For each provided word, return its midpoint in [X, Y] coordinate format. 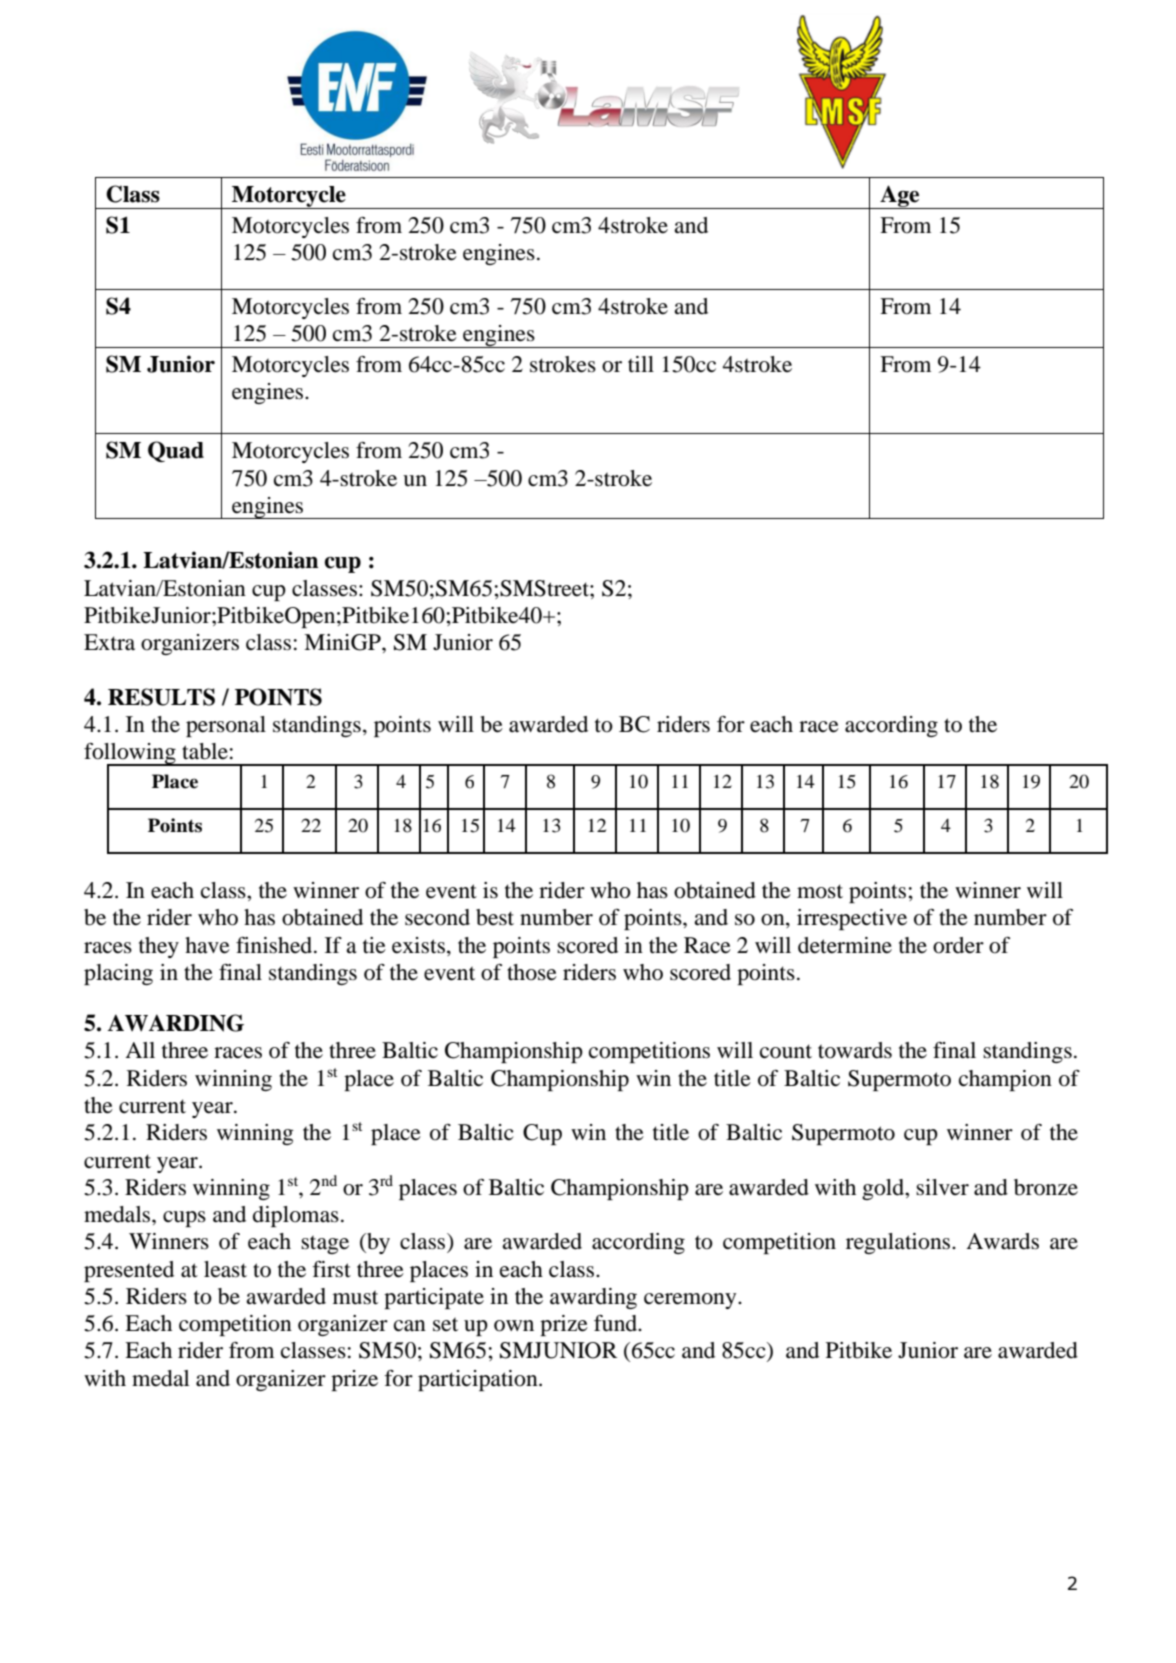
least [225, 1269]
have [207, 945]
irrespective [852, 919]
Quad [176, 451]
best [495, 917]
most [820, 891]
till [641, 364]
